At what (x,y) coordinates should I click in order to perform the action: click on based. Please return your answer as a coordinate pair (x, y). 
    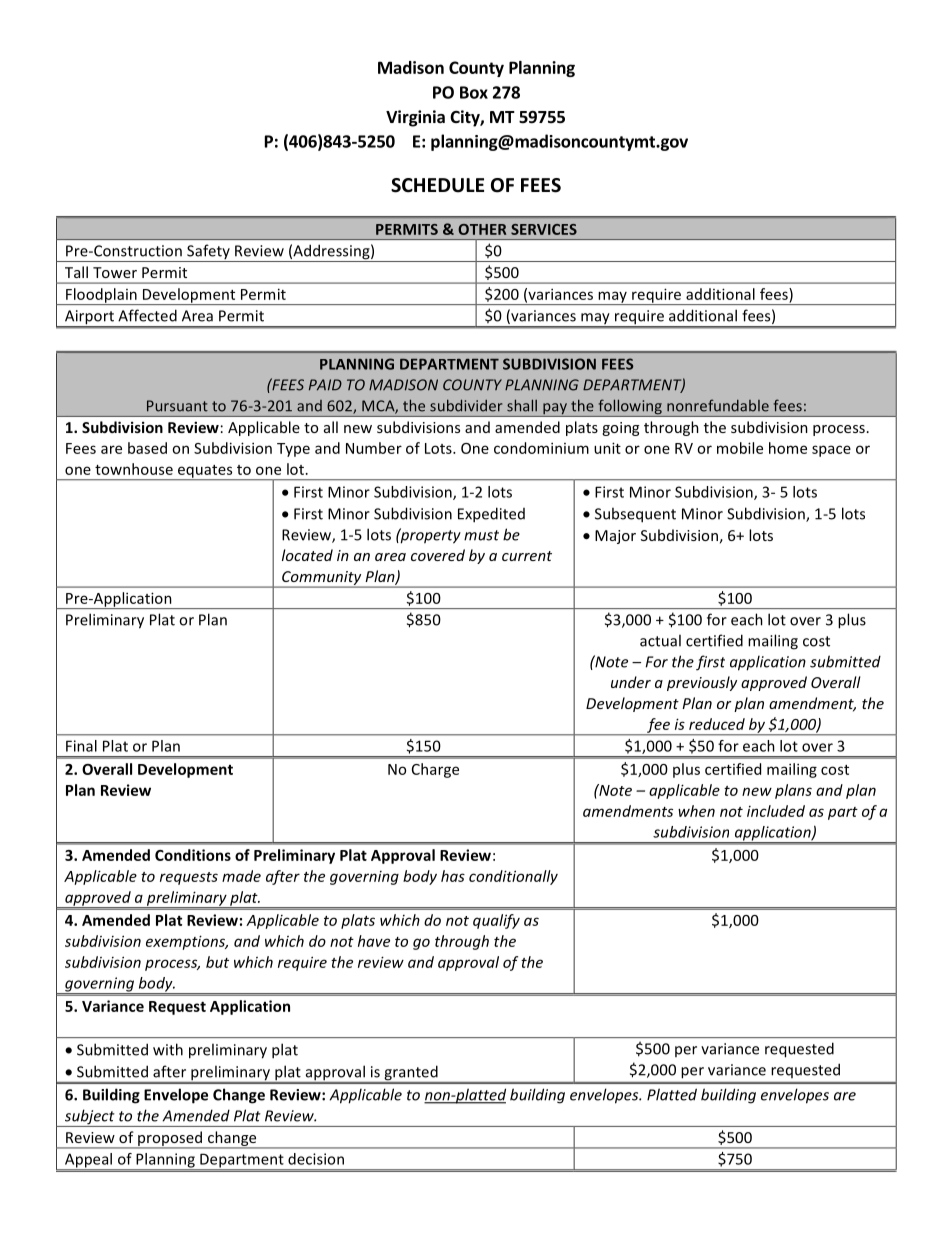
    Looking at the image, I should click on (147, 448).
